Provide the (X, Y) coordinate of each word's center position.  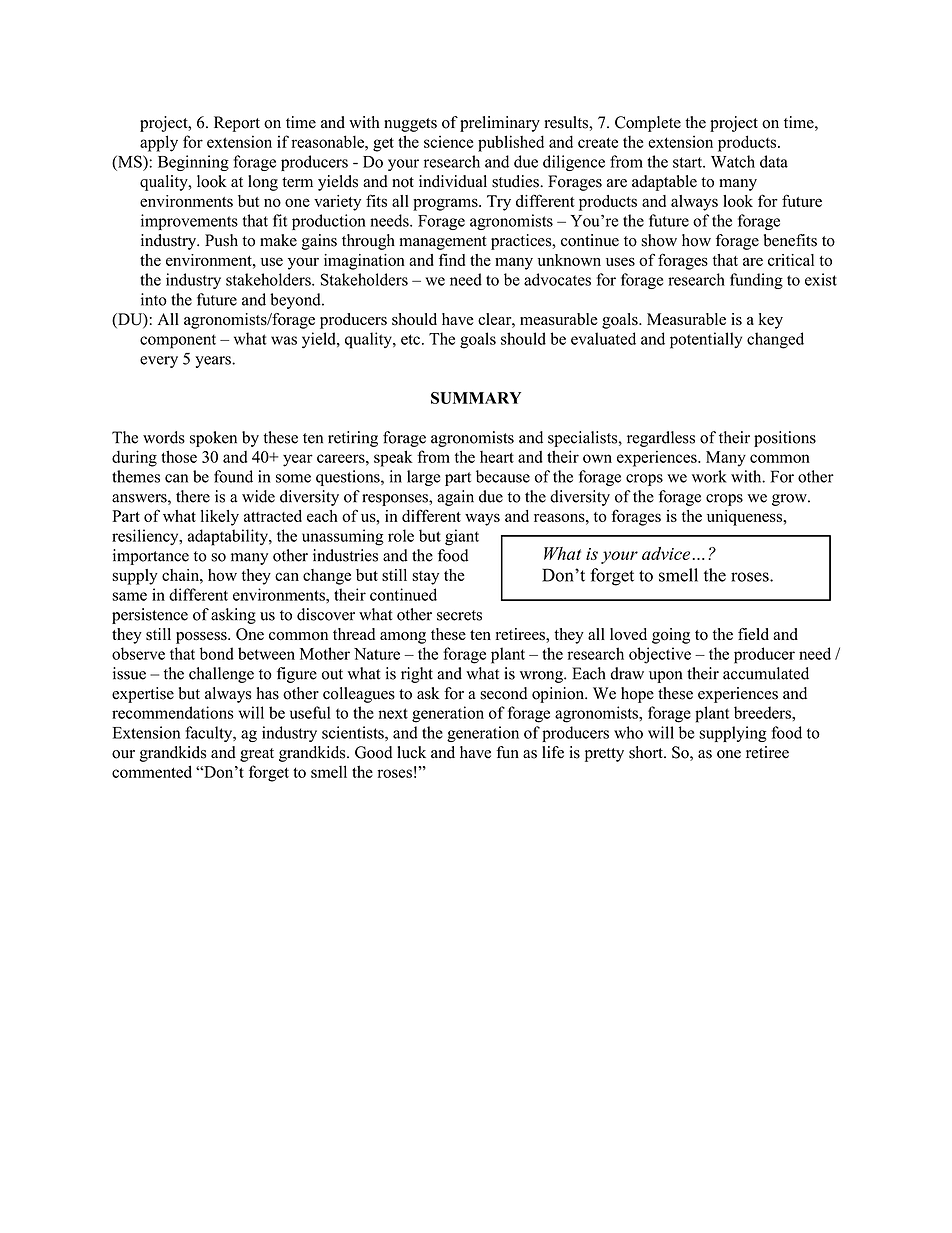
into (154, 299)
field (753, 634)
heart (497, 457)
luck (411, 752)
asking (233, 616)
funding (756, 281)
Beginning (193, 163)
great (257, 755)
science (449, 141)
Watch (733, 161)
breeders (763, 712)
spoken (213, 439)
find (452, 259)
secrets (459, 615)
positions (785, 439)
